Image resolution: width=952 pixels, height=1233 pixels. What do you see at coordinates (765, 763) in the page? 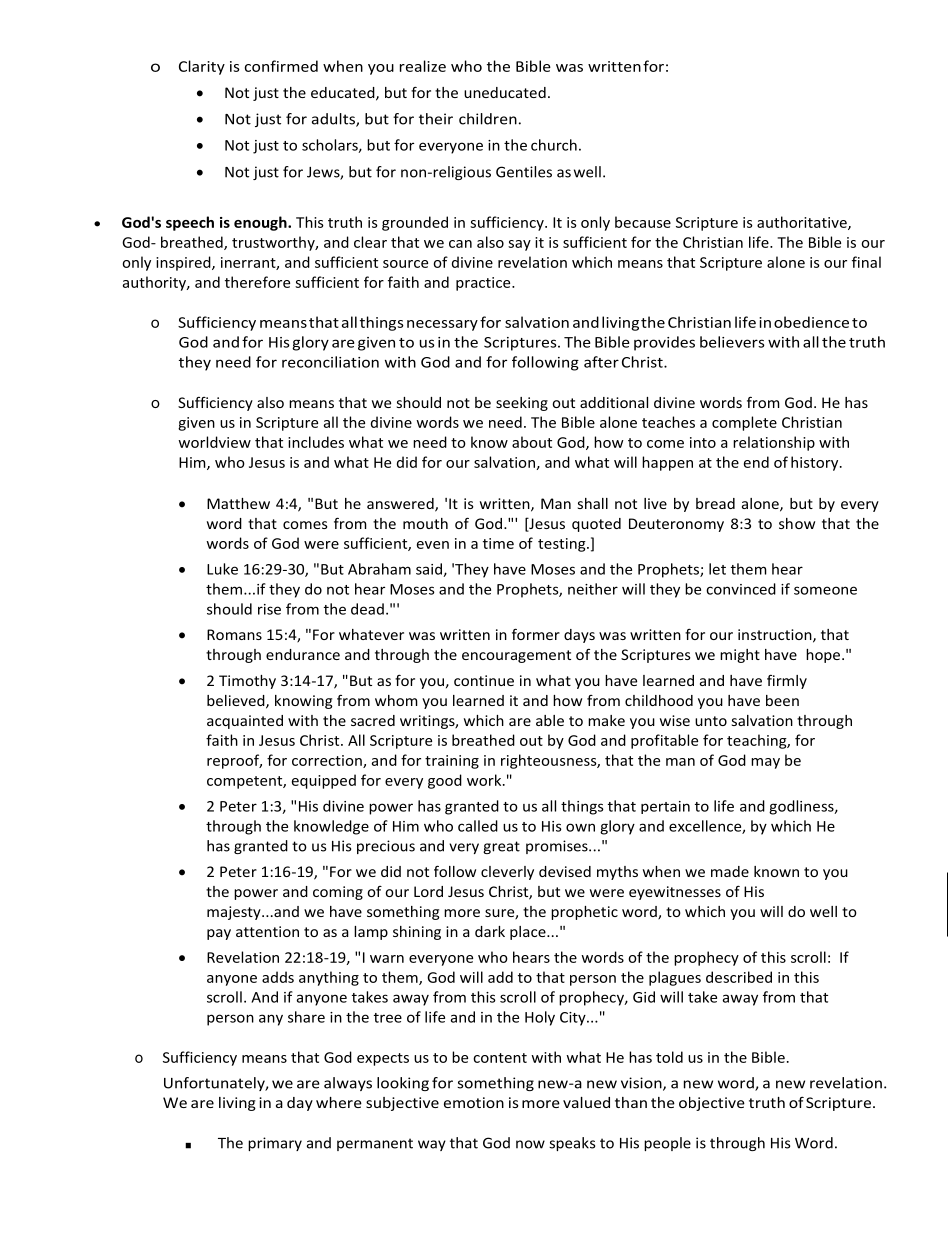
I see `may` at bounding box center [765, 763].
